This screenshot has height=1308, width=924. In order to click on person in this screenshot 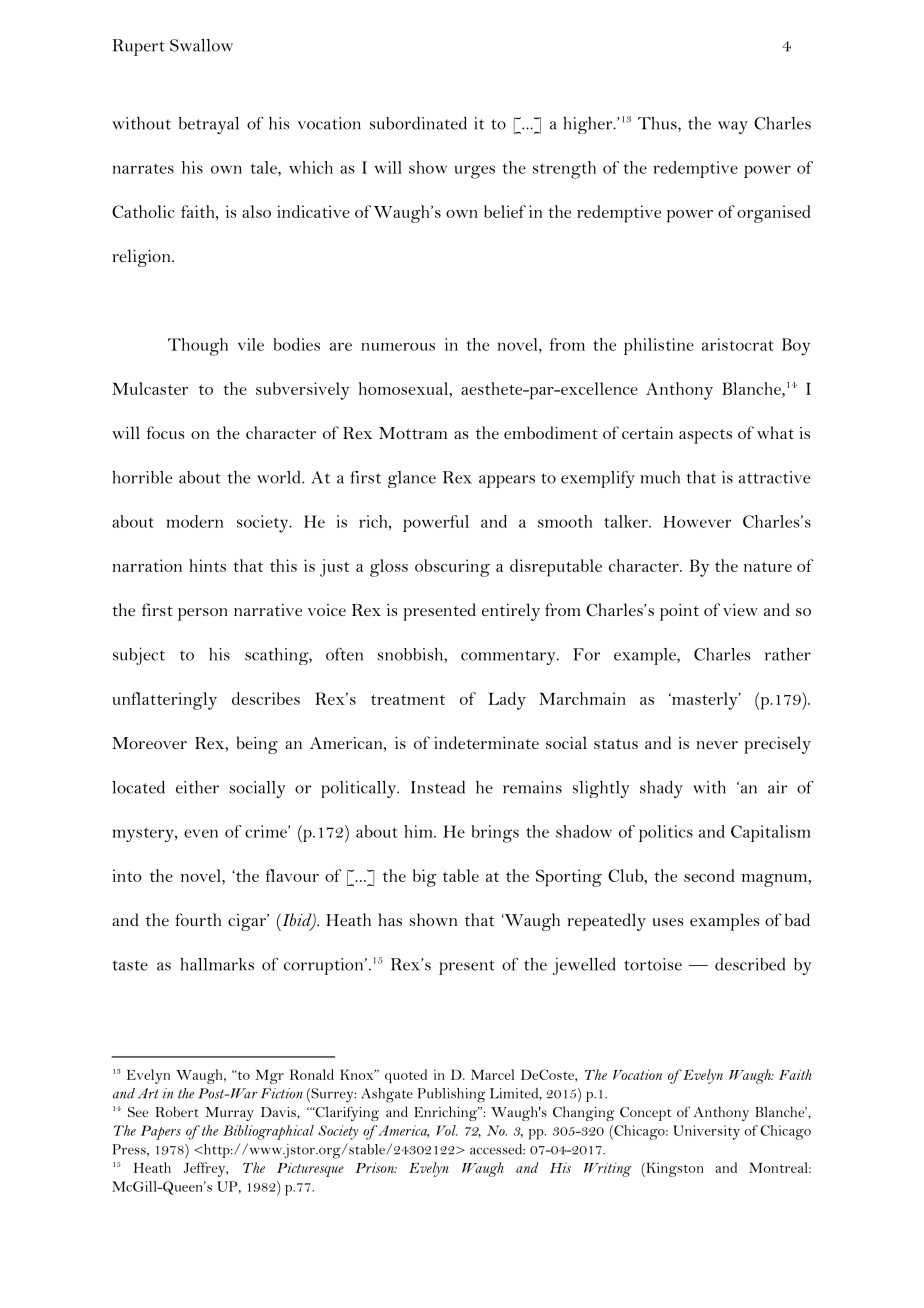, I will do `click(203, 614)`.
